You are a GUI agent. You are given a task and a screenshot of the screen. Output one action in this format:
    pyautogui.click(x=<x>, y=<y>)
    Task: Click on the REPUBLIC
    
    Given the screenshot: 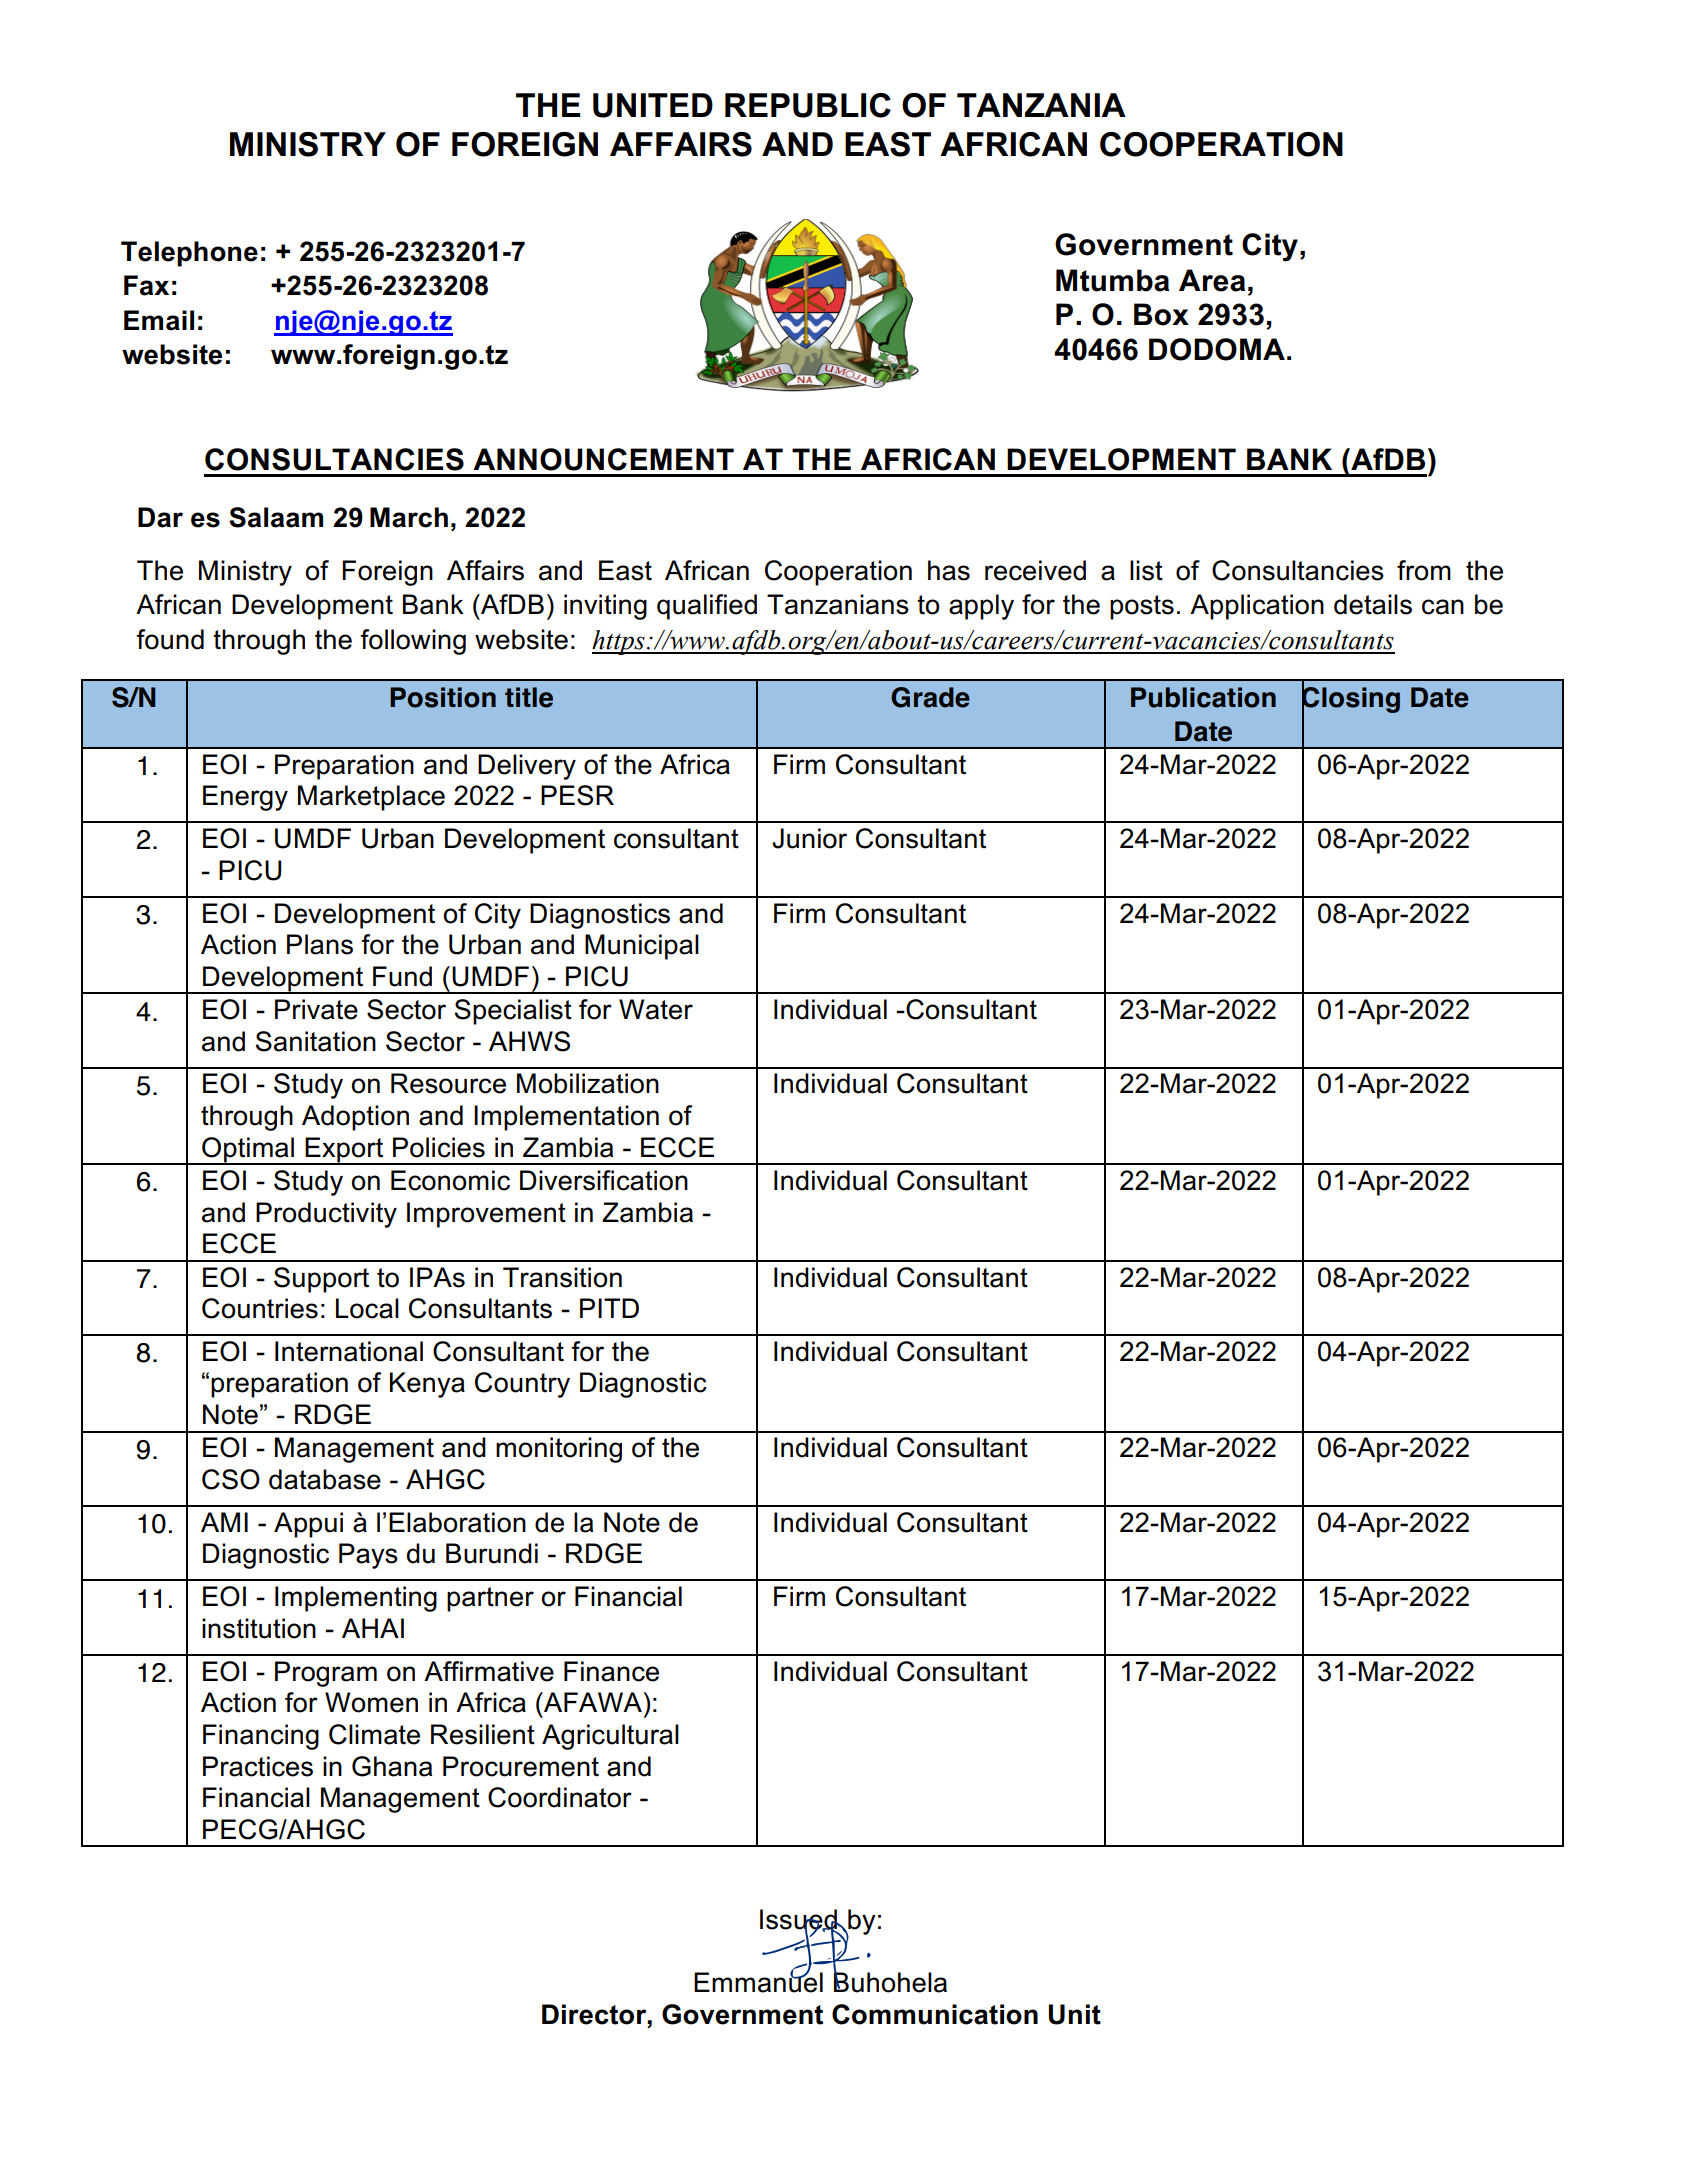 What is the action you would take?
    pyautogui.click(x=808, y=105)
